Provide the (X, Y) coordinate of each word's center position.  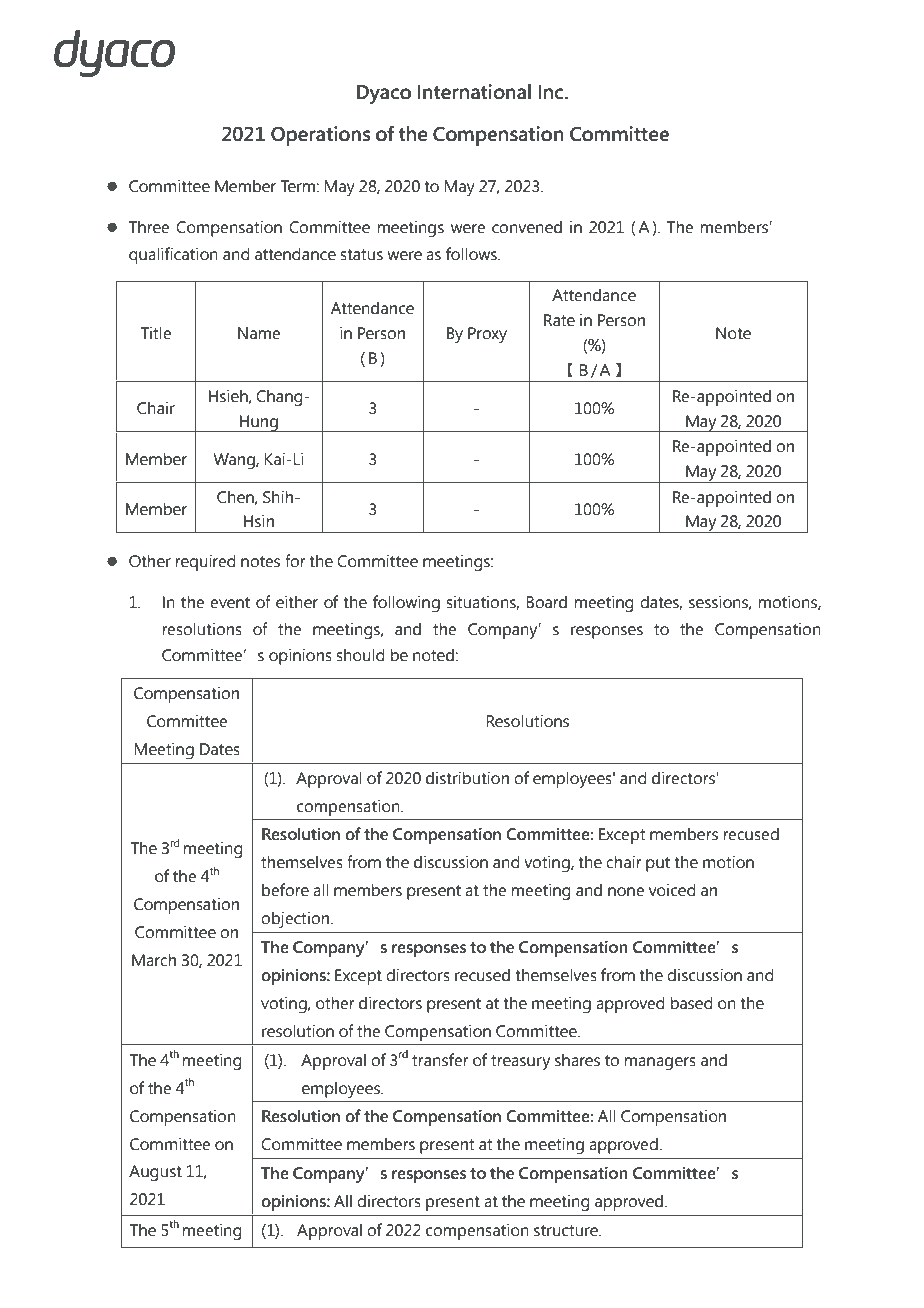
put (658, 864)
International (474, 92)
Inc (550, 92)
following (406, 603)
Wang (235, 461)
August (155, 1173)
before (285, 890)
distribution (467, 778)
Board (546, 602)
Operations (321, 136)
